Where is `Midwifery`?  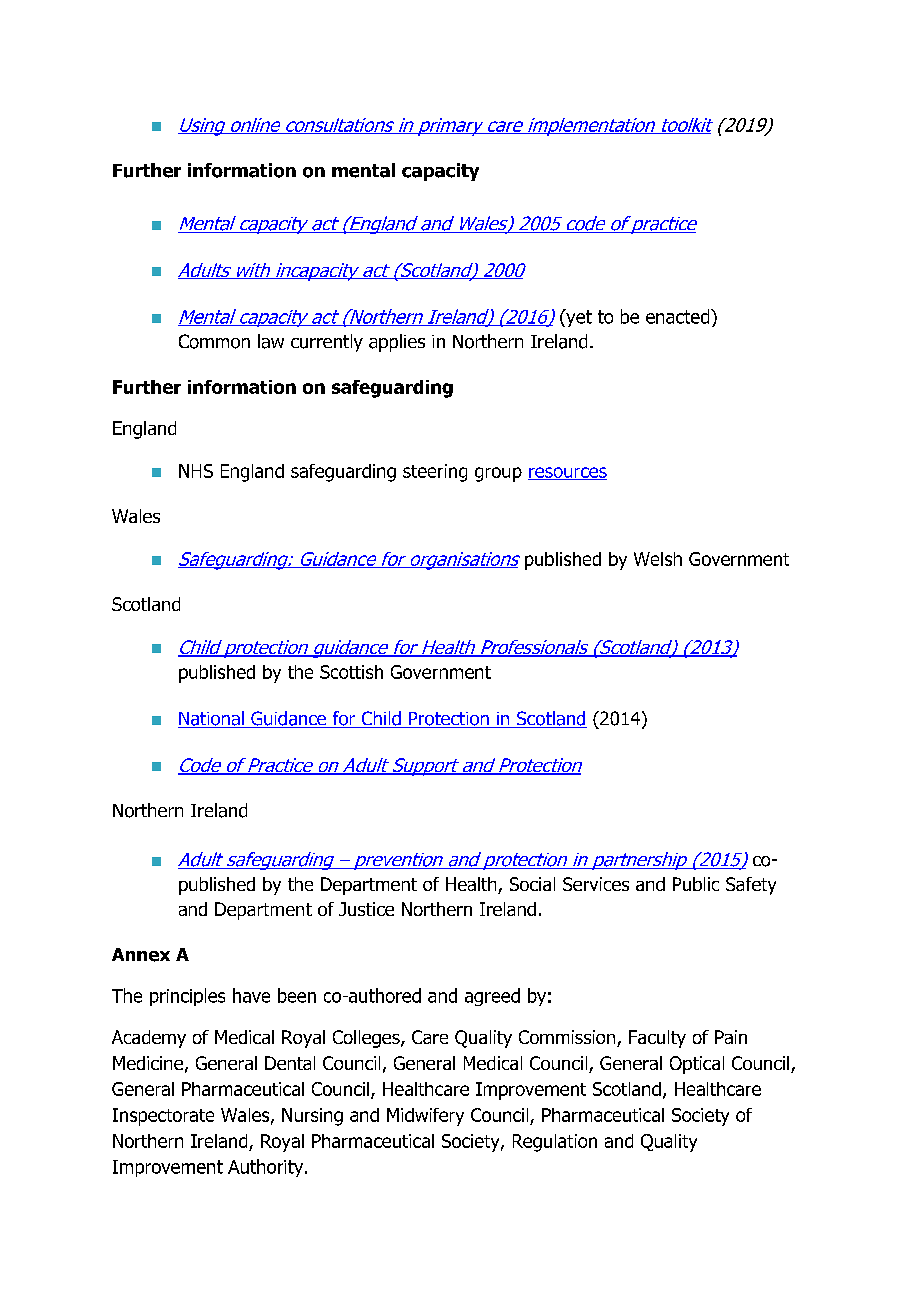 Midwifery is located at coordinates (425, 1117).
